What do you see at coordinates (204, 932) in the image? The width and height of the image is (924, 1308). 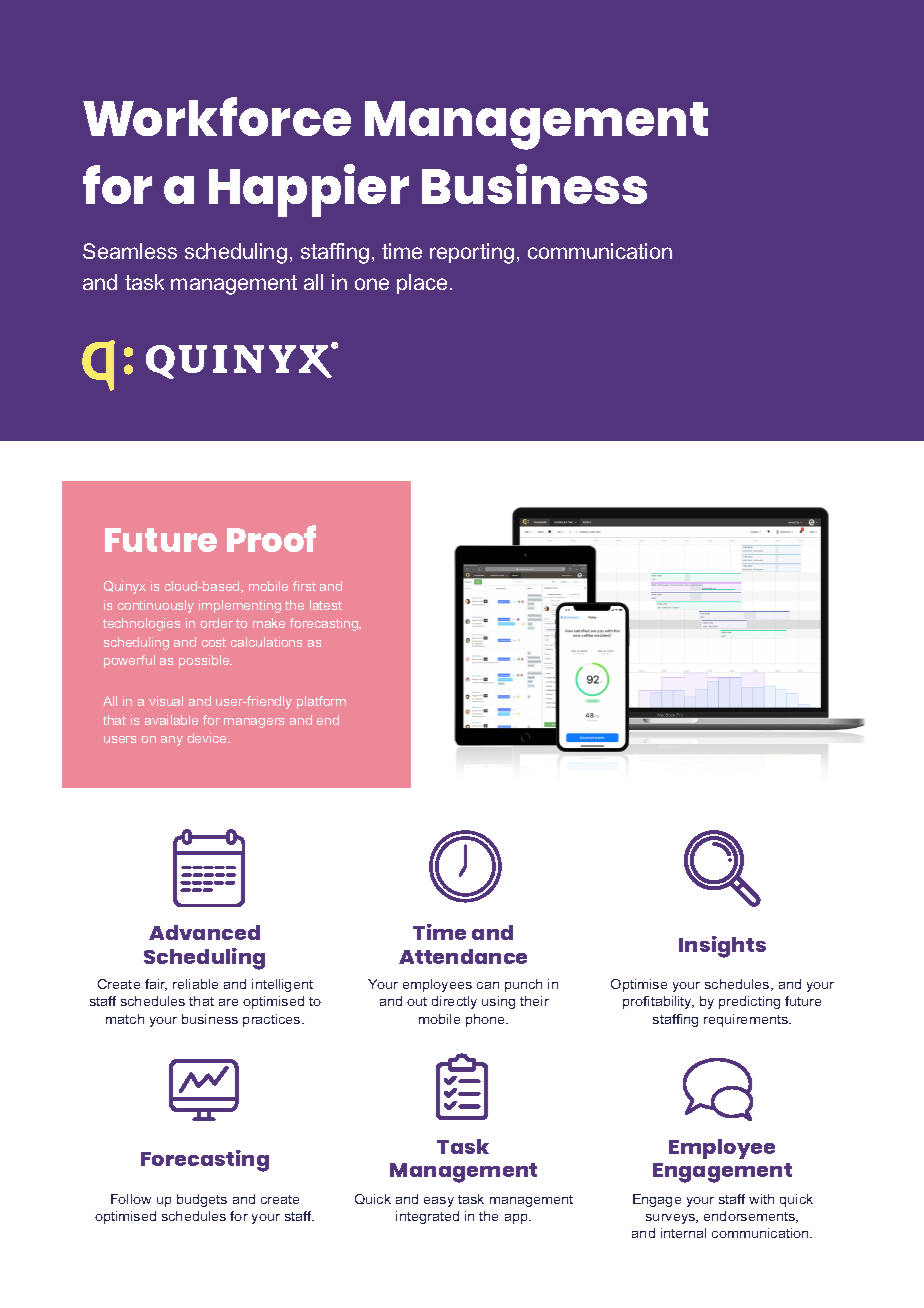 I see `Advanced` at bounding box center [204, 932].
